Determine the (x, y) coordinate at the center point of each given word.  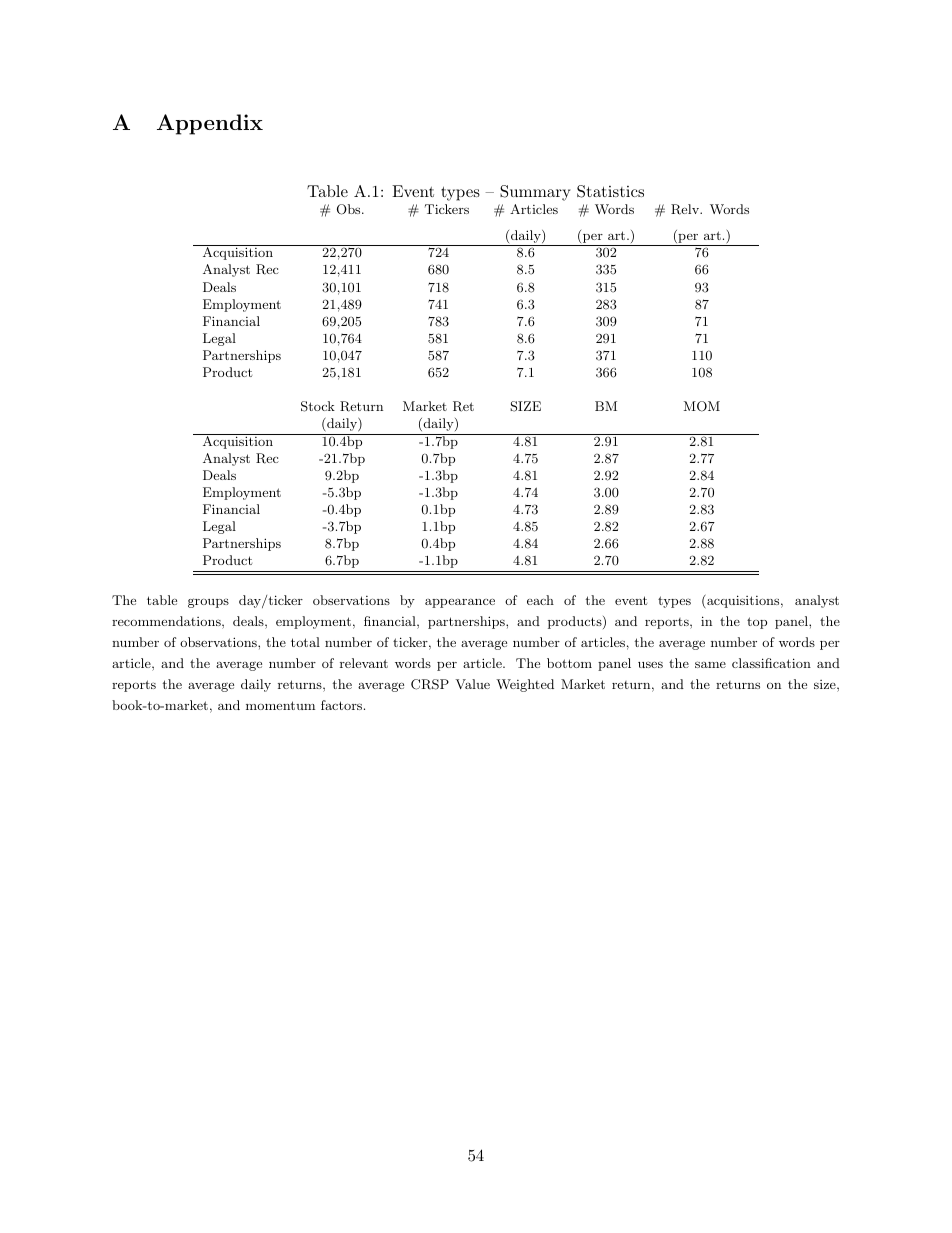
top (757, 623)
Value (472, 684)
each (540, 600)
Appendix (210, 124)
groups (208, 603)
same (710, 664)
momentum (280, 705)
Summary (535, 193)
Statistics (610, 191)
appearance (460, 603)
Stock (318, 406)
